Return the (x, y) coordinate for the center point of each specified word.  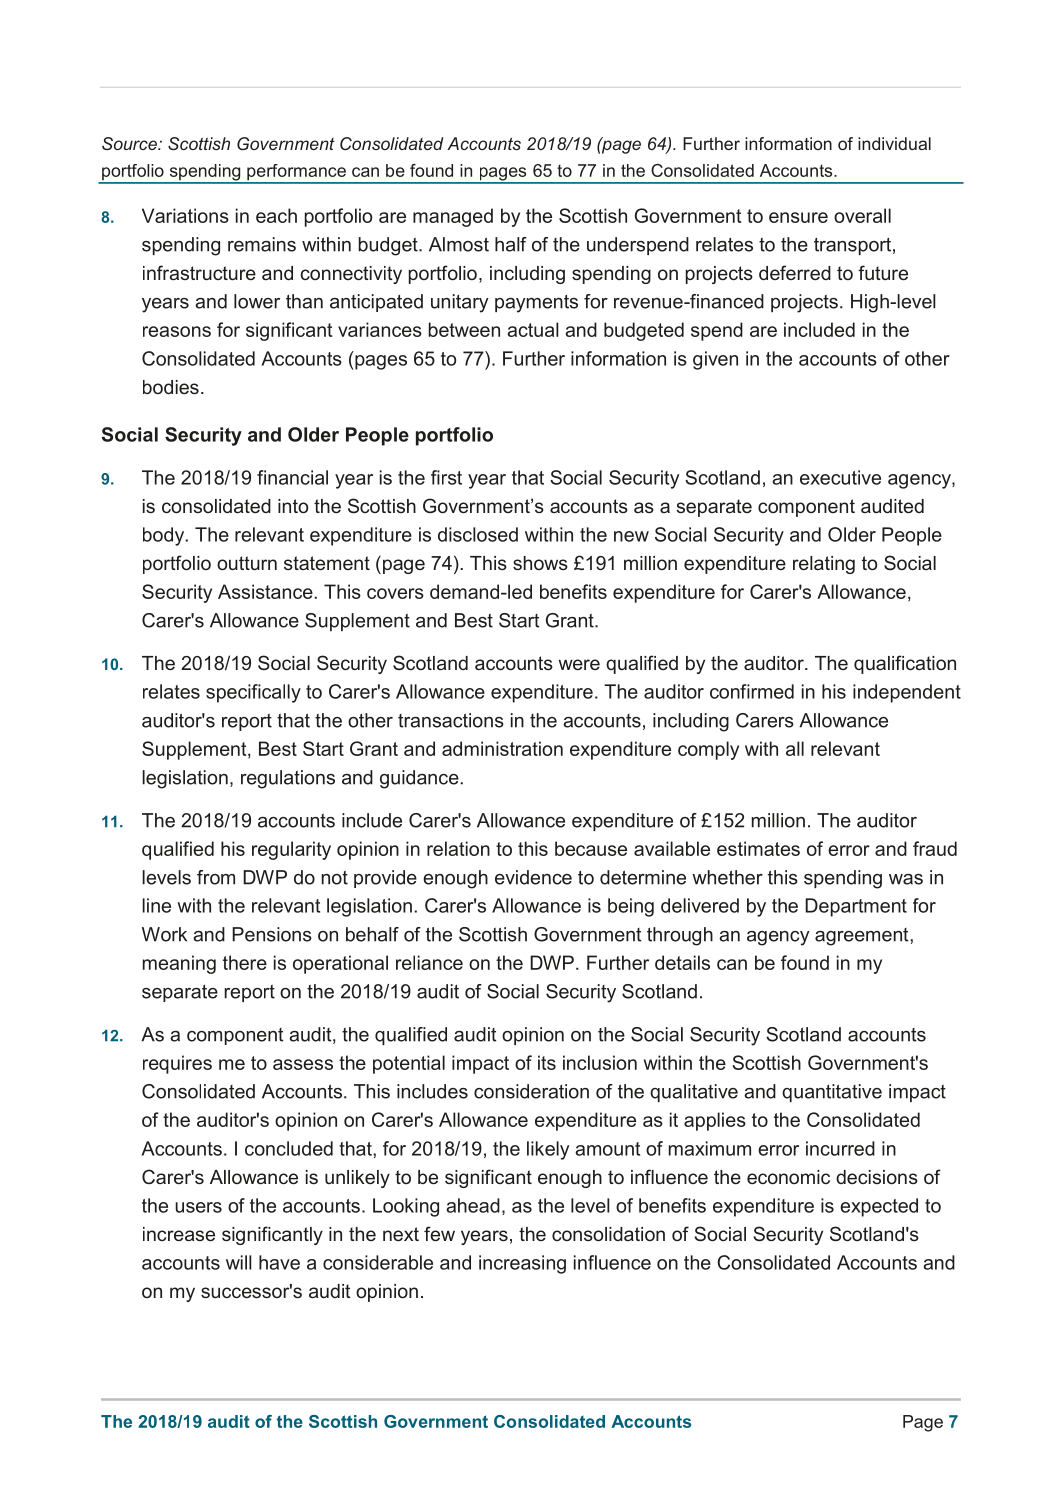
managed (453, 217)
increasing (522, 1264)
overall (862, 215)
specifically (253, 693)
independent (907, 693)
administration (502, 748)
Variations (185, 215)
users (198, 1207)
